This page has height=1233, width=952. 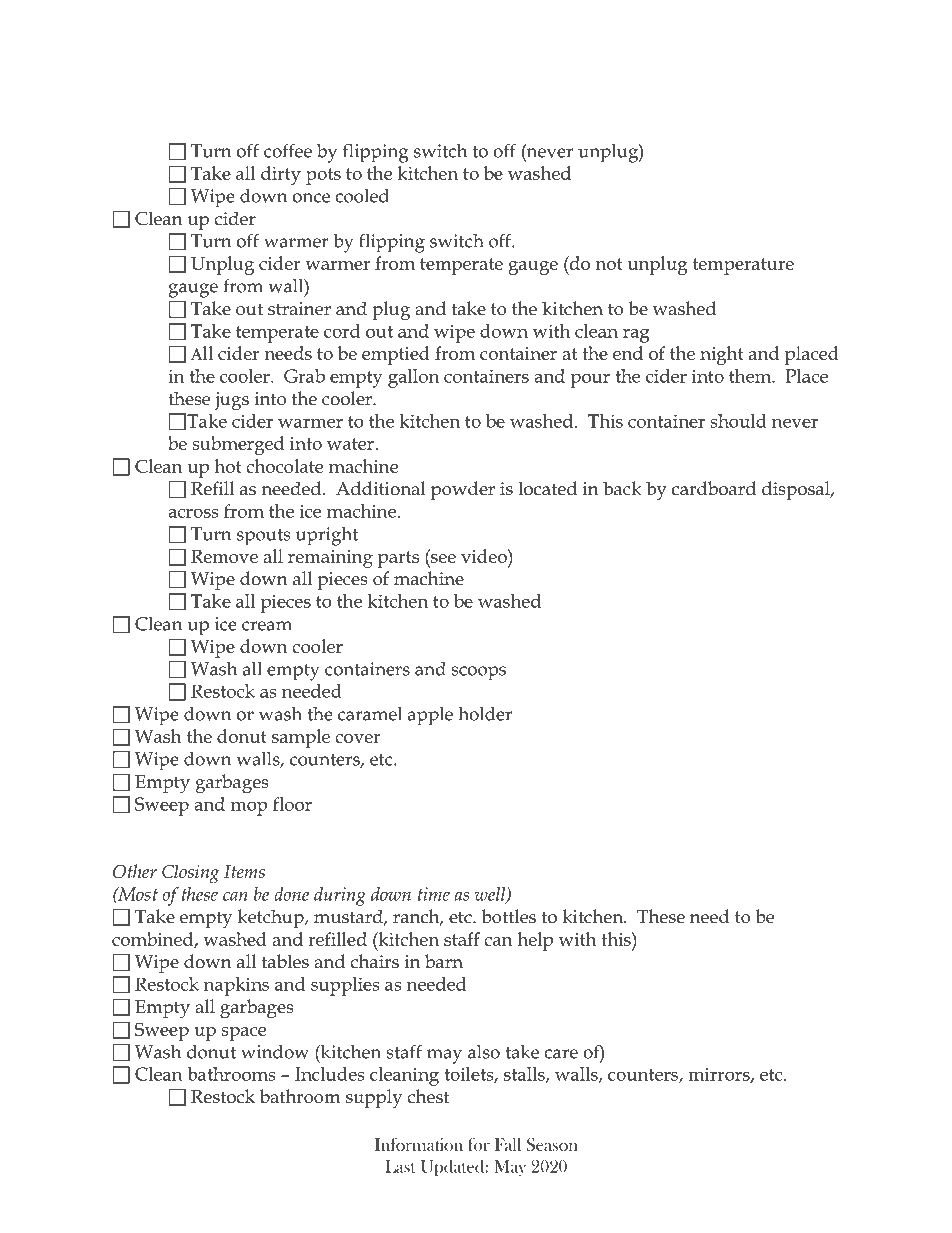 What do you see at coordinates (249, 808) in the page?
I see `mop` at bounding box center [249, 808].
